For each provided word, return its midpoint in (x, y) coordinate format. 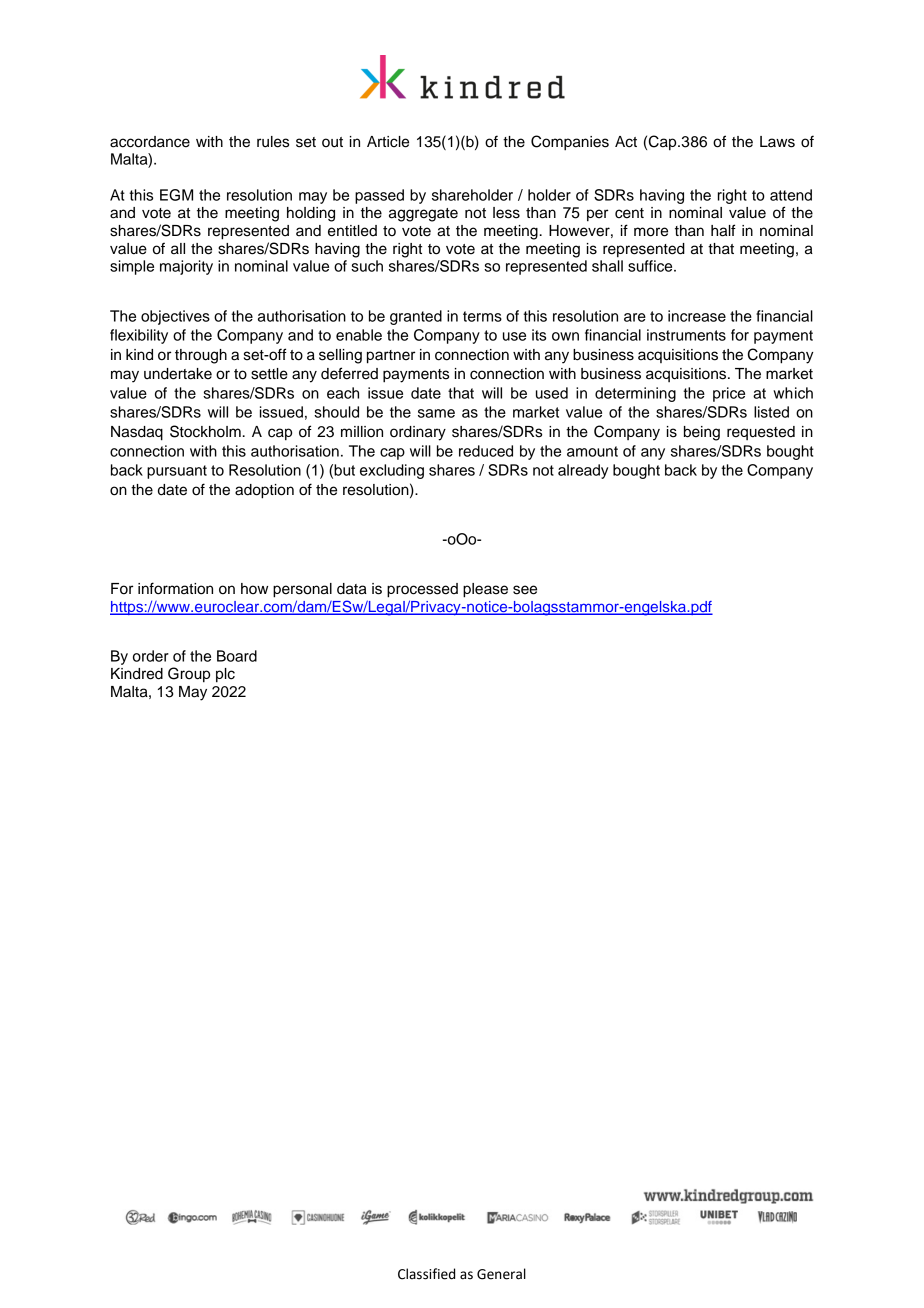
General (501, 1274)
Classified (426, 1274)
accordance (150, 142)
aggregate (423, 215)
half (723, 230)
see (525, 590)
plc (225, 675)
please (485, 590)
